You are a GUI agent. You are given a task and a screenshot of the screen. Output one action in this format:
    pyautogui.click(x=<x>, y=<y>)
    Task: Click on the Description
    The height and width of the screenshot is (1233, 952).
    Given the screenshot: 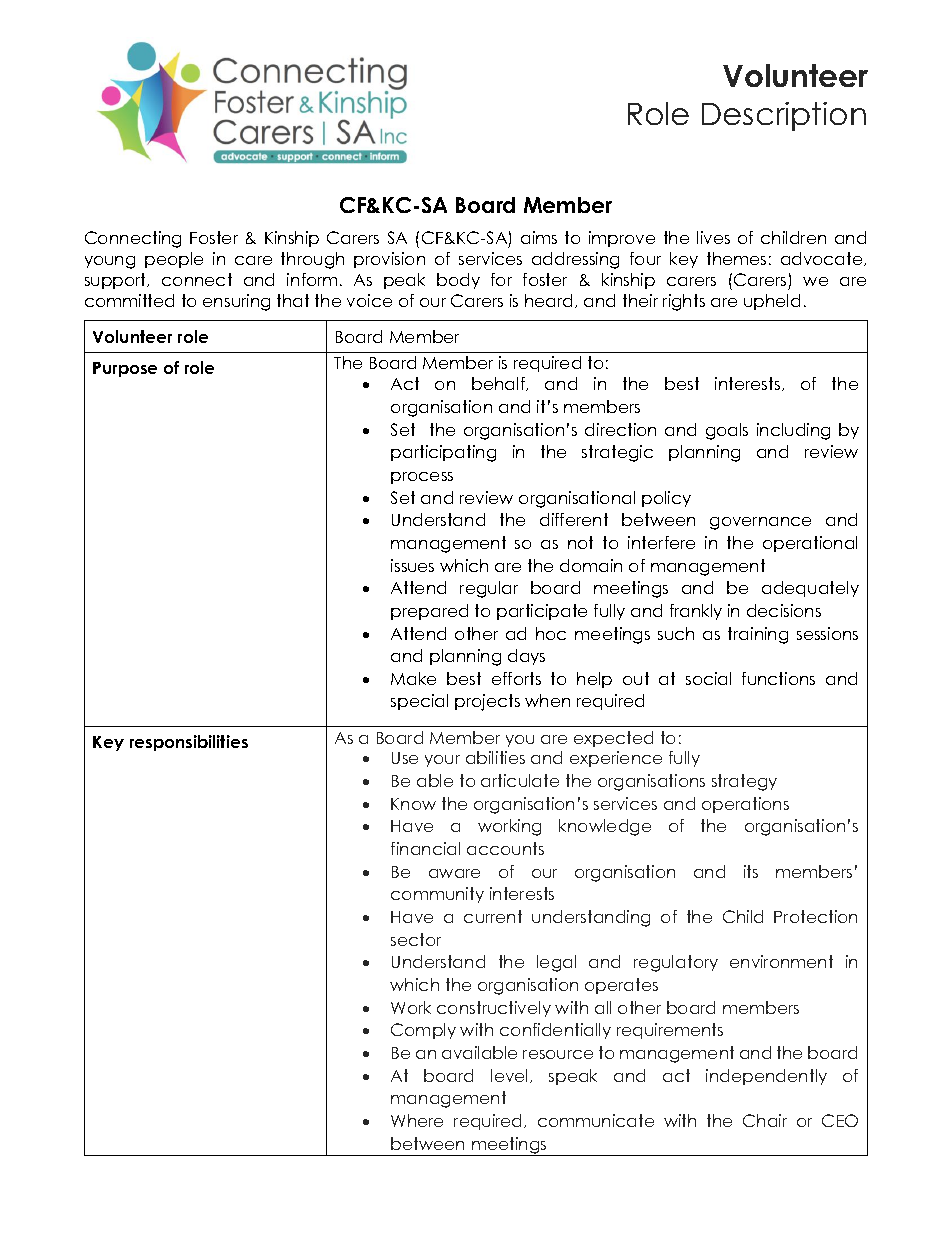 What is the action you would take?
    pyautogui.click(x=784, y=116)
